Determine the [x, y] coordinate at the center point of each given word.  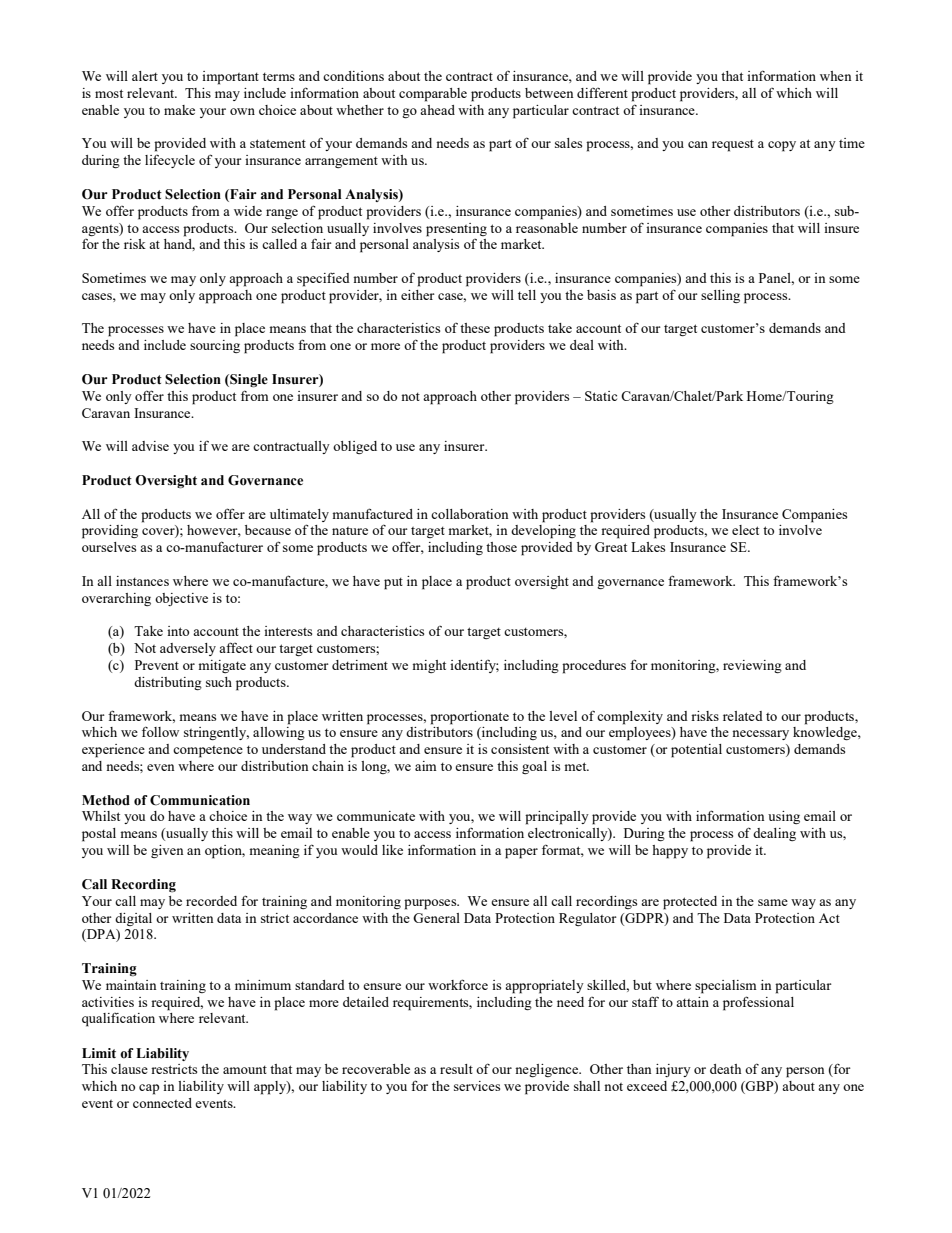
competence [208, 752]
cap [149, 1089]
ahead [437, 110]
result [456, 1069]
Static [601, 396]
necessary [760, 735]
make [179, 110]
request [733, 145]
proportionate [469, 718]
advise [150, 446]
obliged [355, 447]
